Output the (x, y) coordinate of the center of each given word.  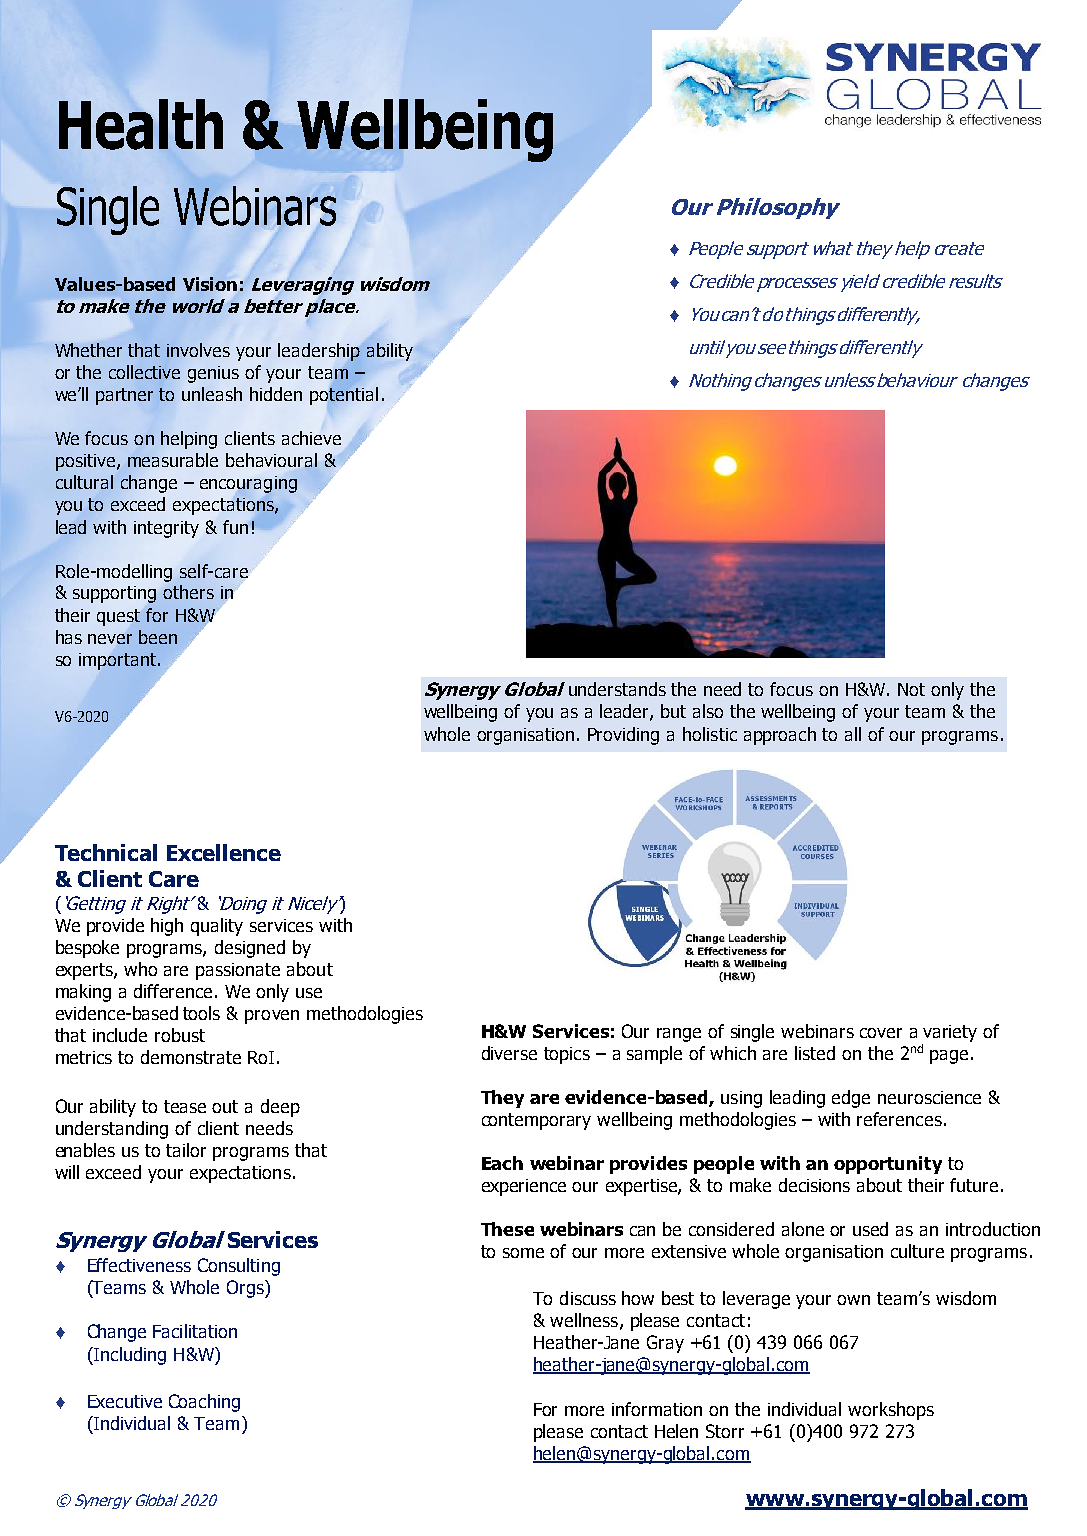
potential (344, 396)
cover (881, 1033)
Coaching (204, 1403)
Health (141, 124)
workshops (891, 1411)
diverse (509, 1053)
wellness (585, 1321)
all (853, 734)
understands (617, 689)
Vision (210, 284)
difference (175, 991)
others (188, 592)
